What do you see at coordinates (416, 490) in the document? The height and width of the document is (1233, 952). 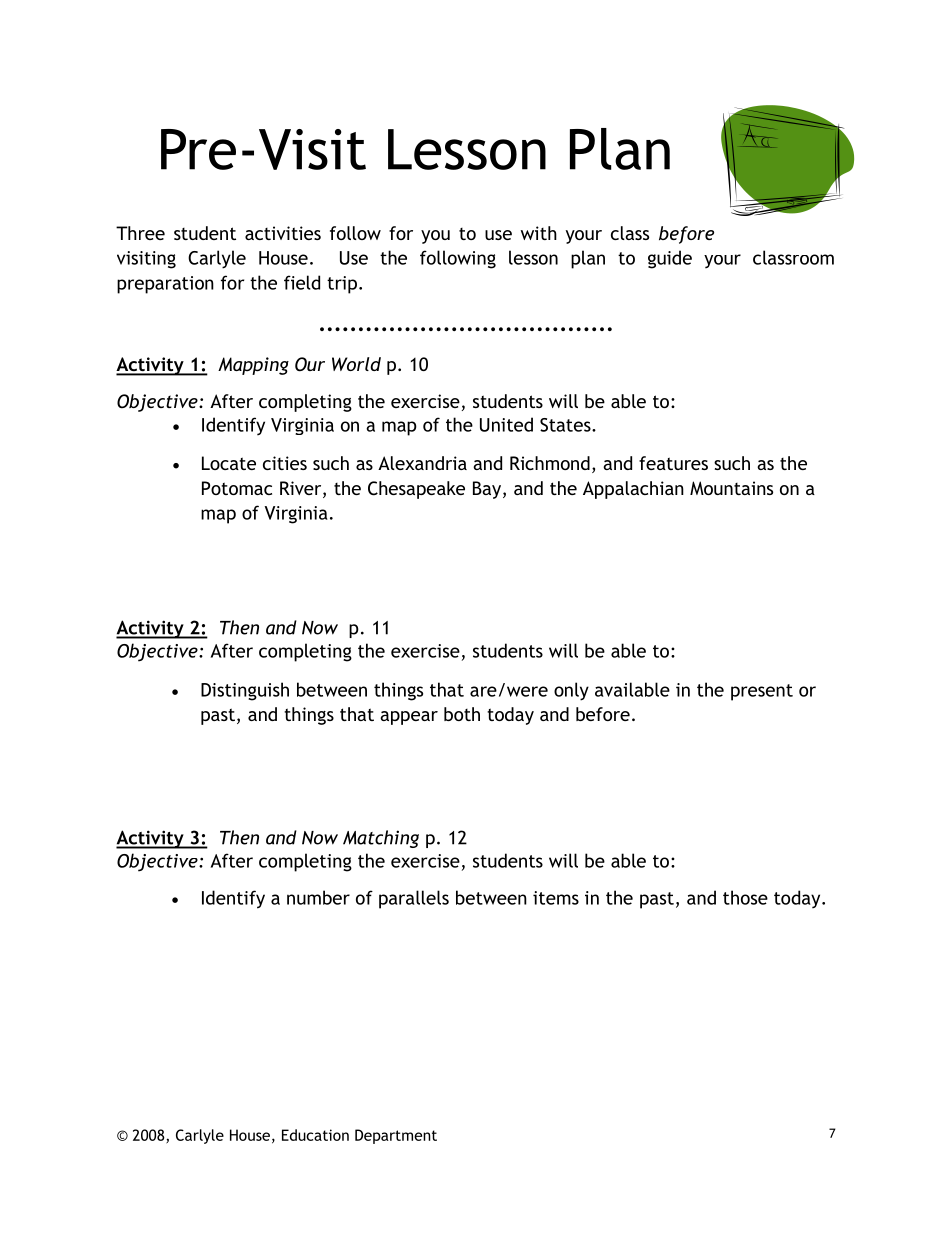 I see `Chesapeake` at bounding box center [416, 490].
